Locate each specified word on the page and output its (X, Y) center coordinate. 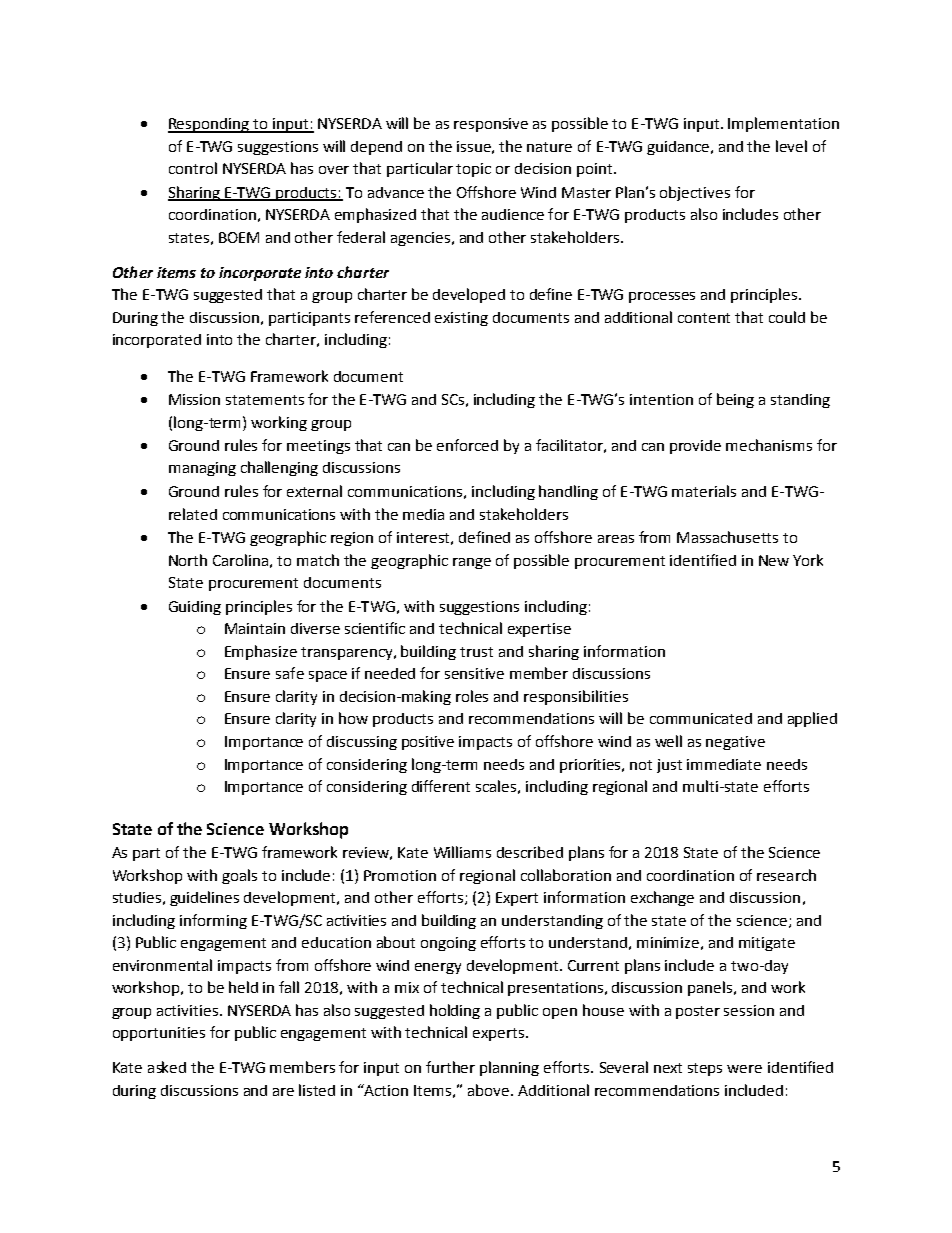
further (450, 1067)
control (193, 168)
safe (290, 673)
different (441, 786)
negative (735, 743)
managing (202, 469)
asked (167, 1067)
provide (695, 447)
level (791, 146)
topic (473, 170)
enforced (467, 445)
